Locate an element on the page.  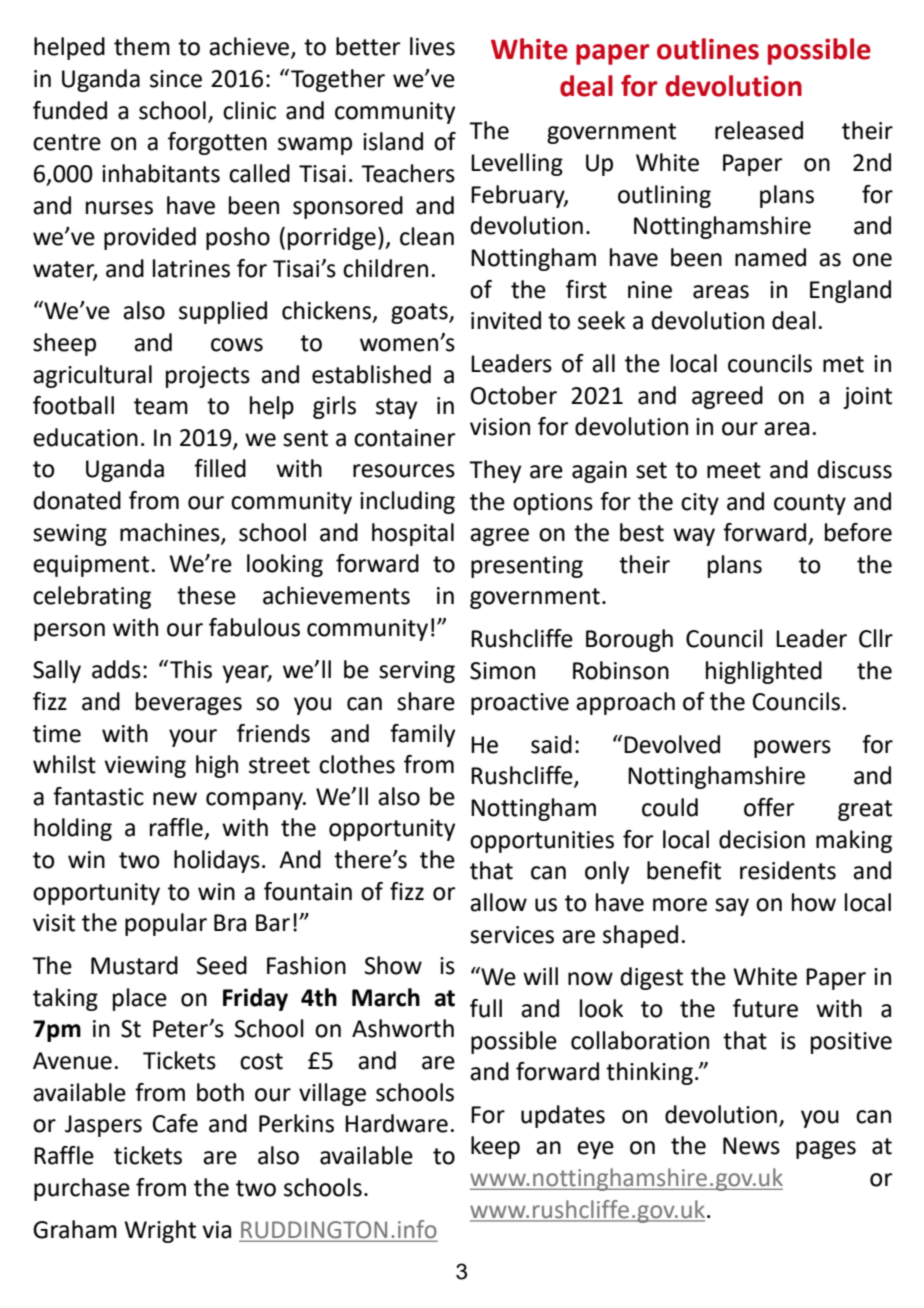
released is located at coordinates (759, 130).
